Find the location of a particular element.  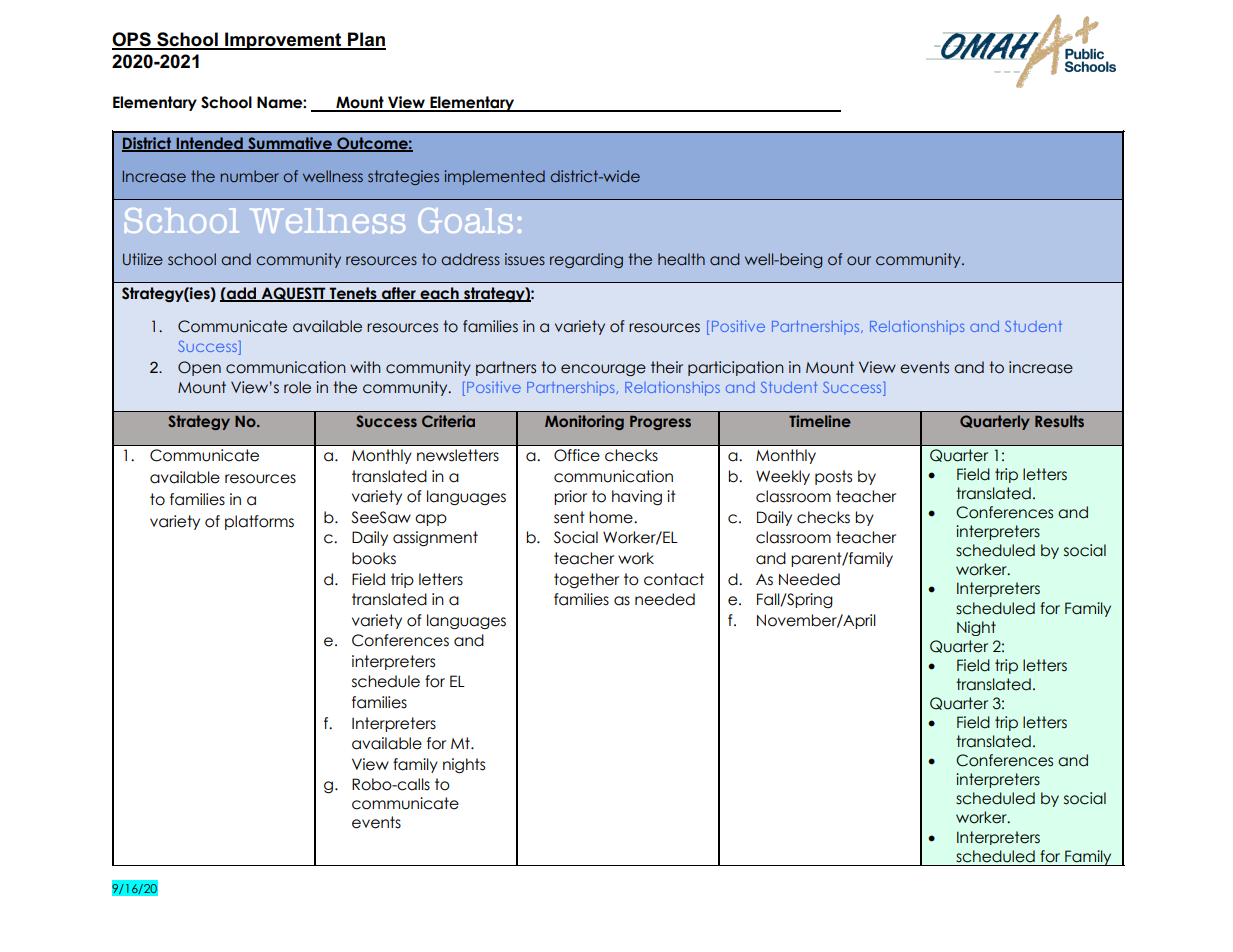

encourage is located at coordinates (603, 370).
